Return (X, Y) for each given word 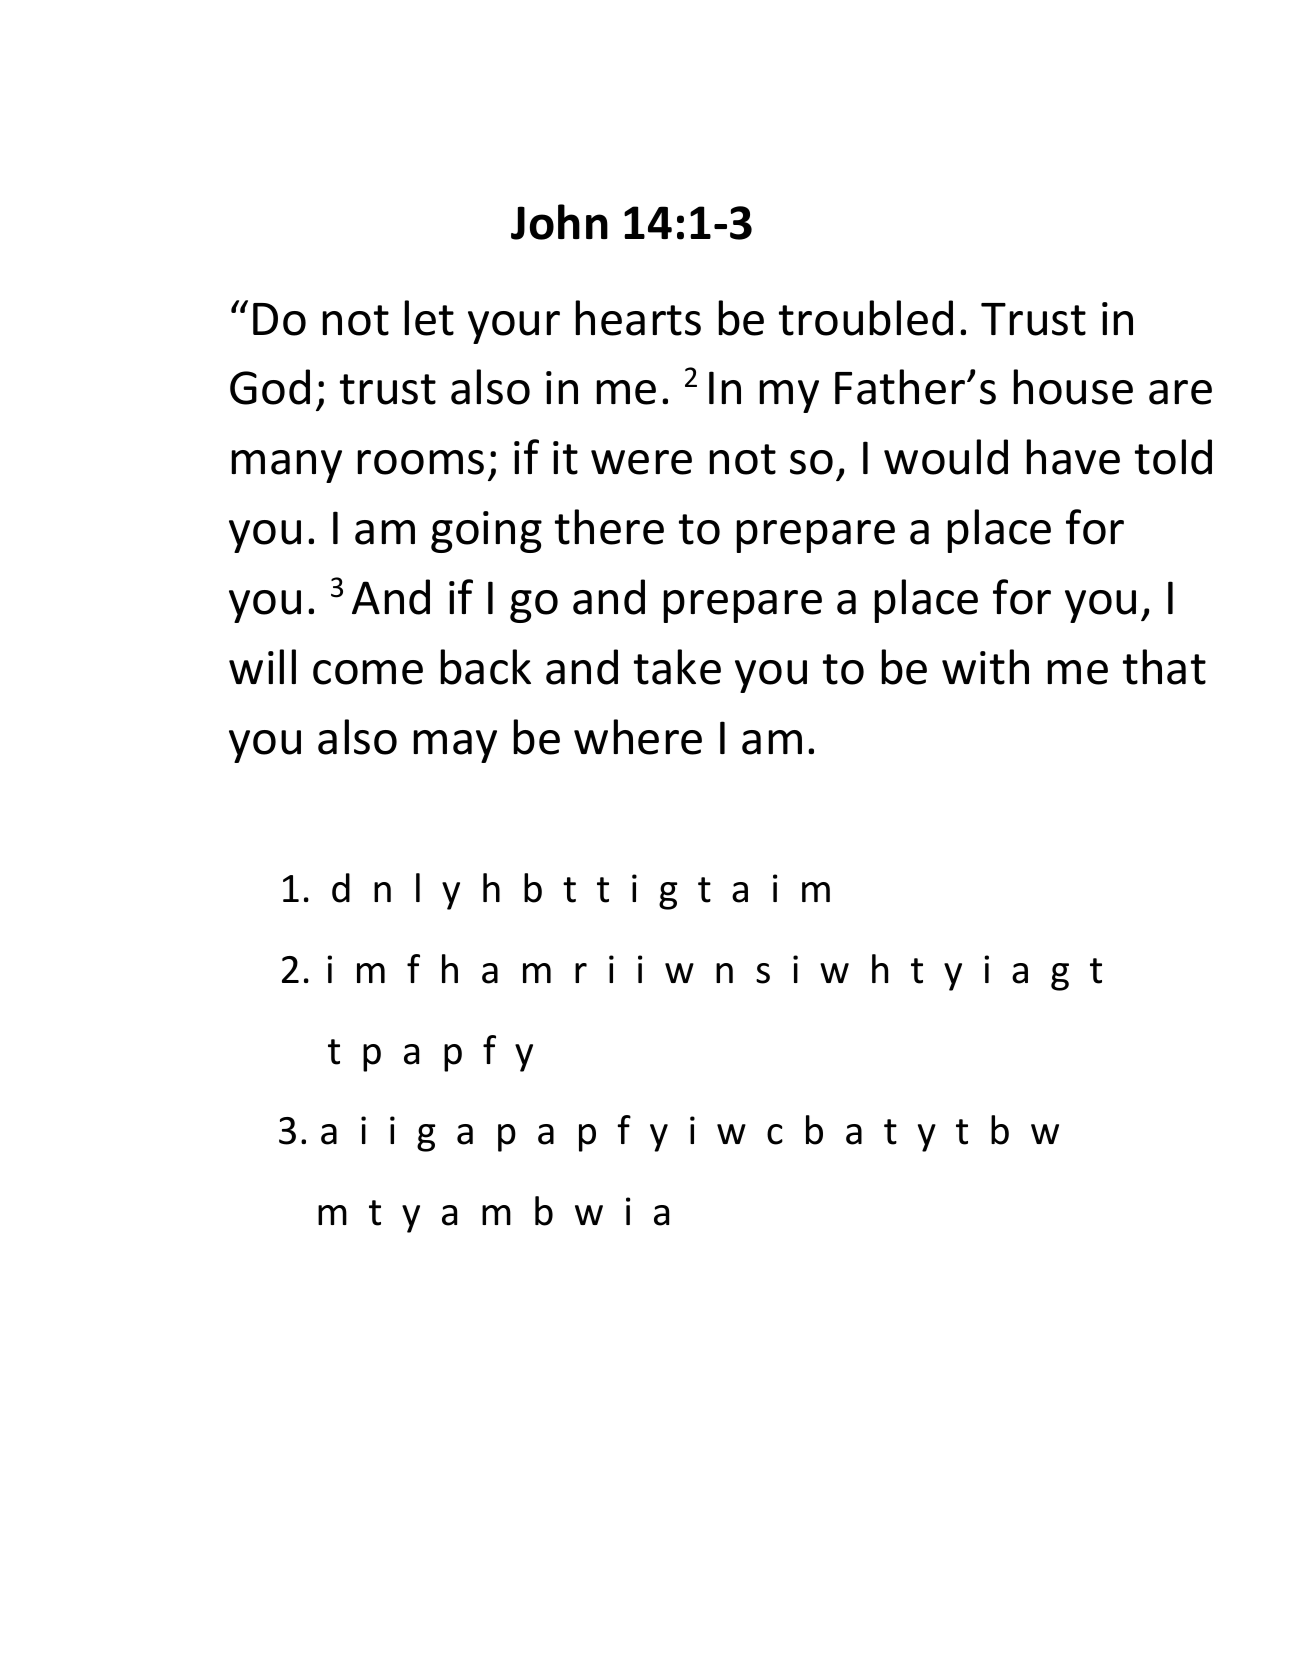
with (985, 667)
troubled (866, 318)
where (638, 737)
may (455, 746)
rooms (420, 462)
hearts (638, 318)
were (641, 462)
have (1073, 457)
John (559, 222)
